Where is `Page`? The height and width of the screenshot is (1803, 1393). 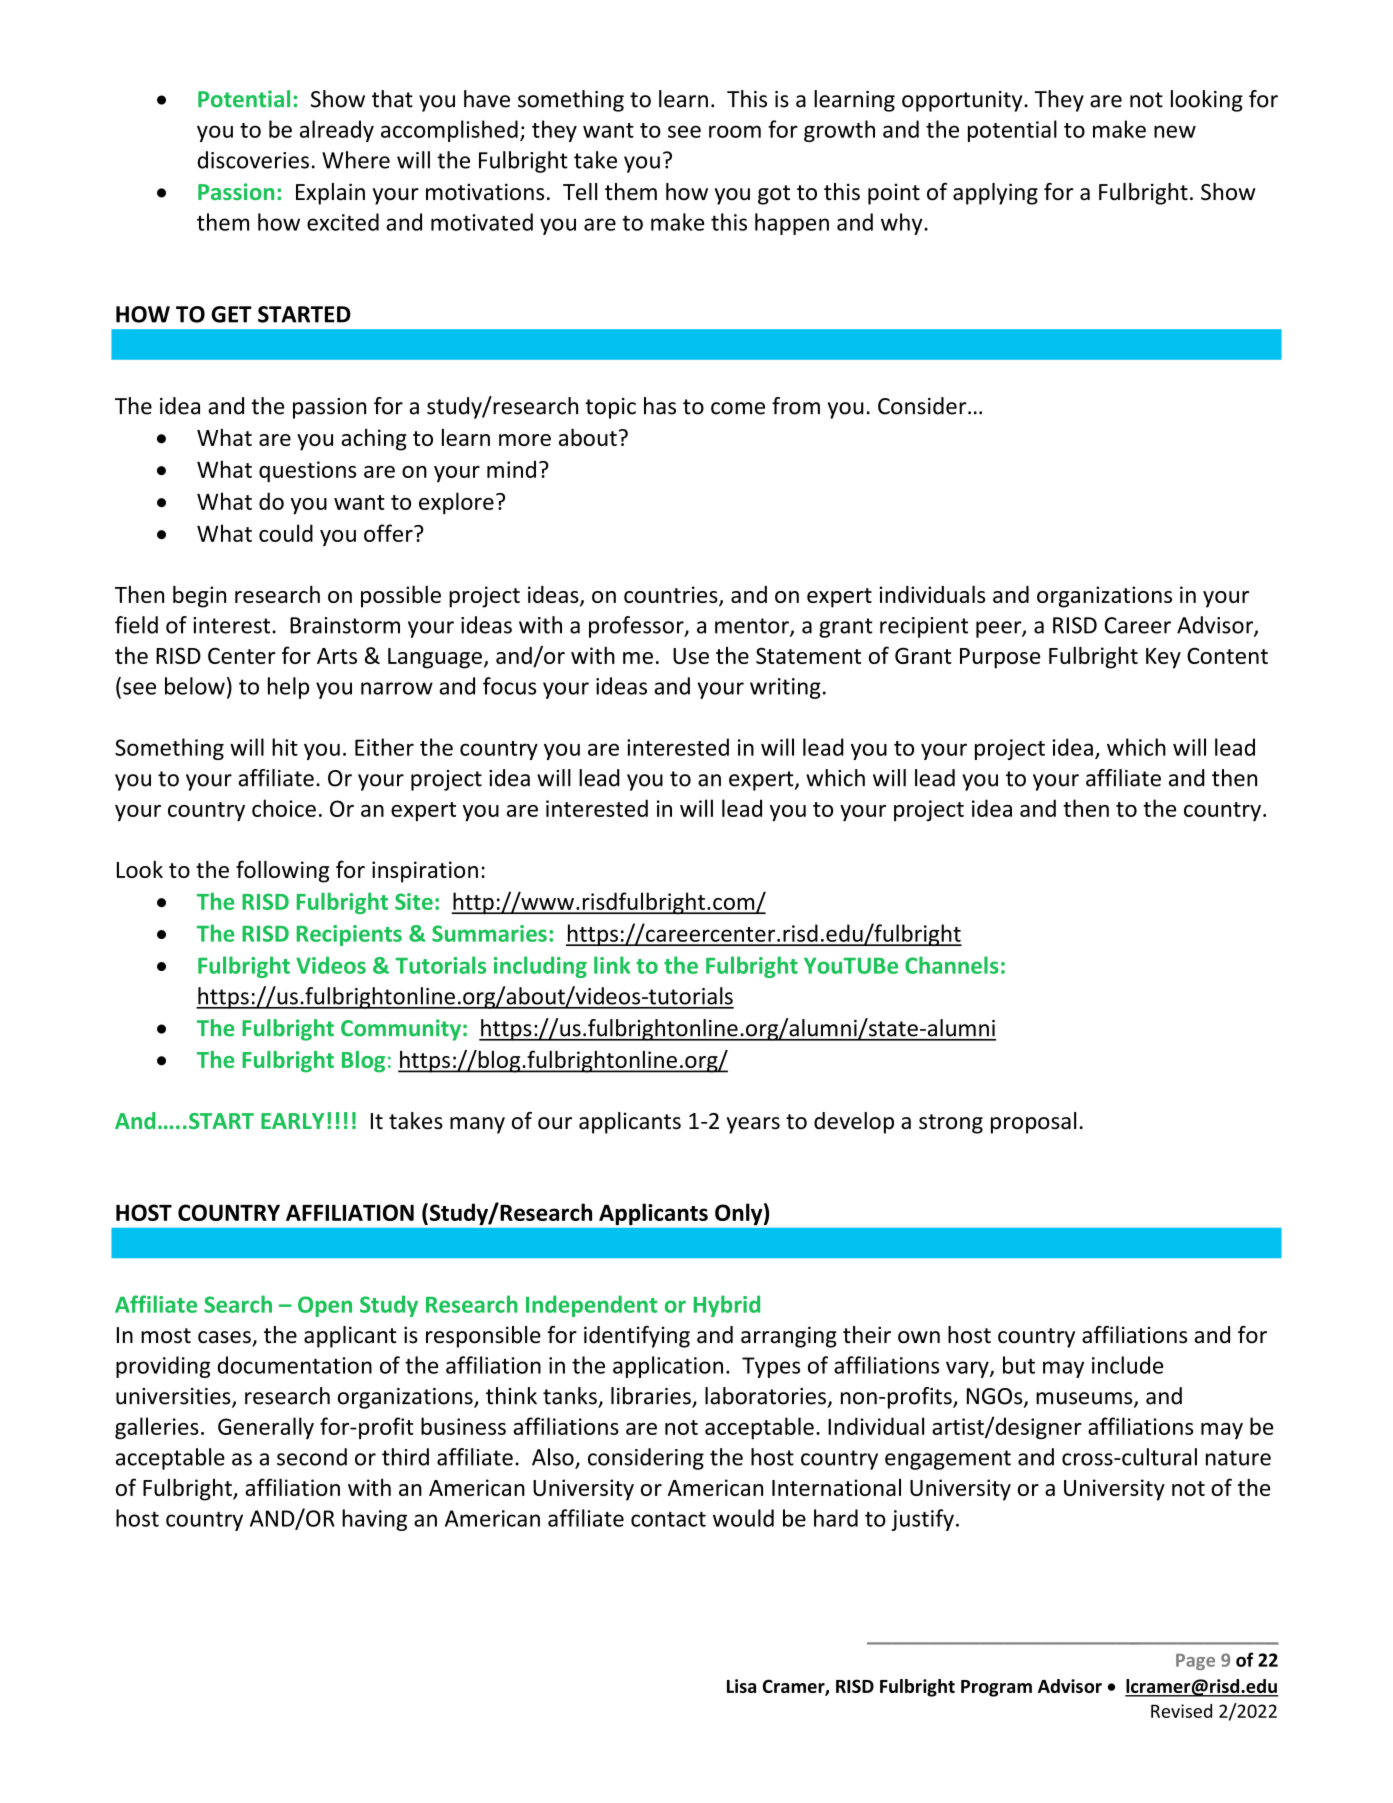
Page is located at coordinates (1195, 1662).
